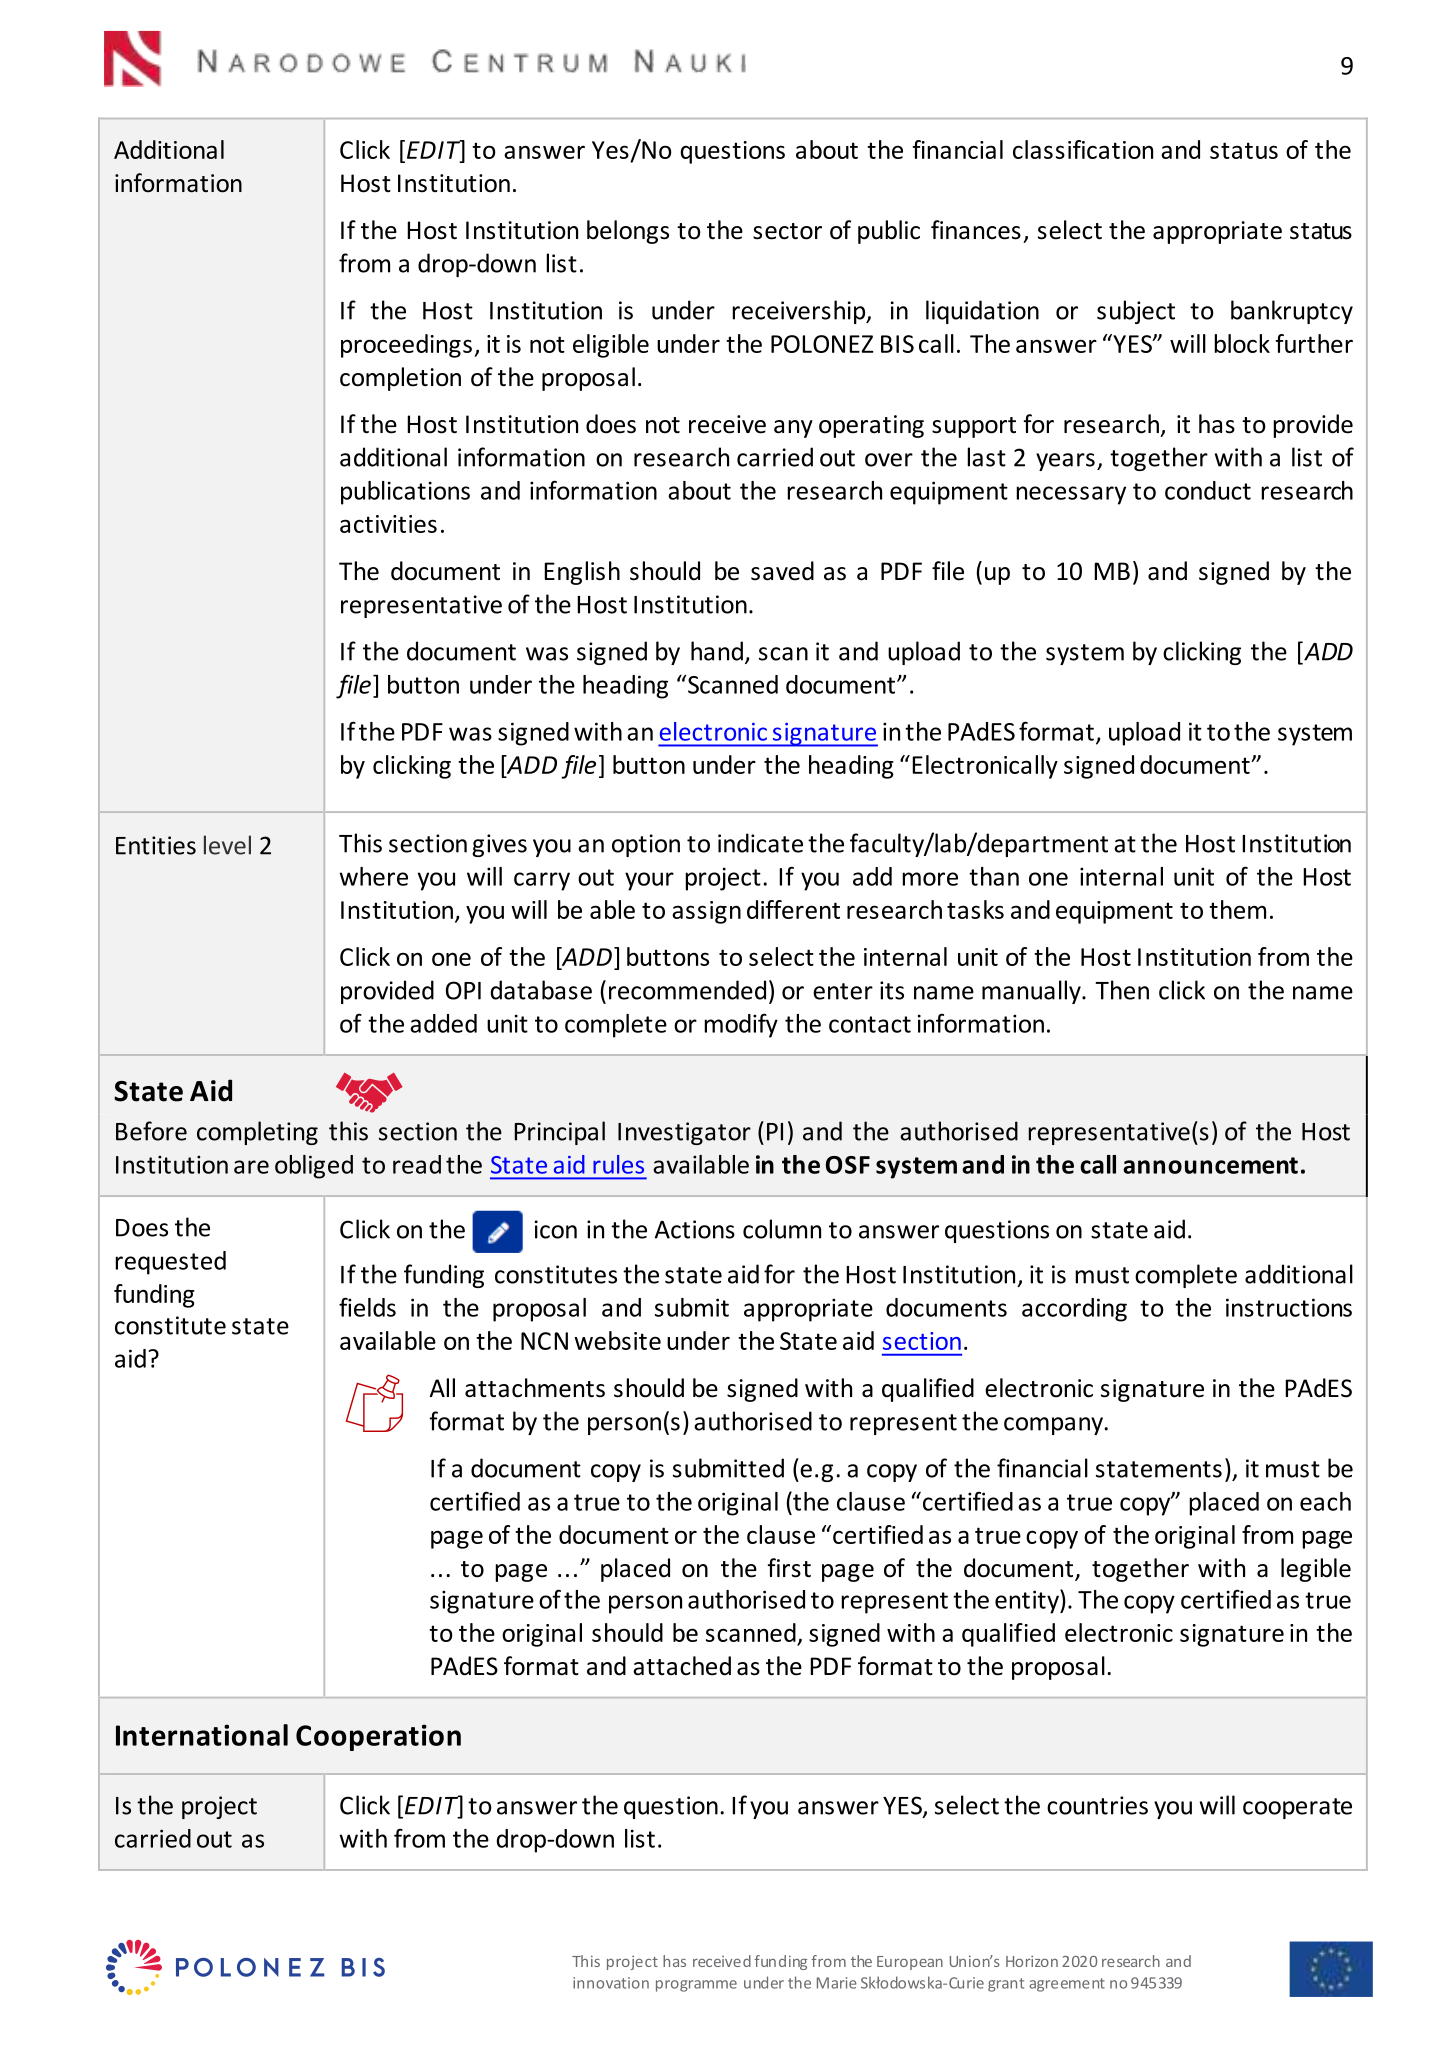 The height and width of the document is (2061, 1456). Describe the element at coordinates (696, 1986) in the document. I see `programme` at that location.
